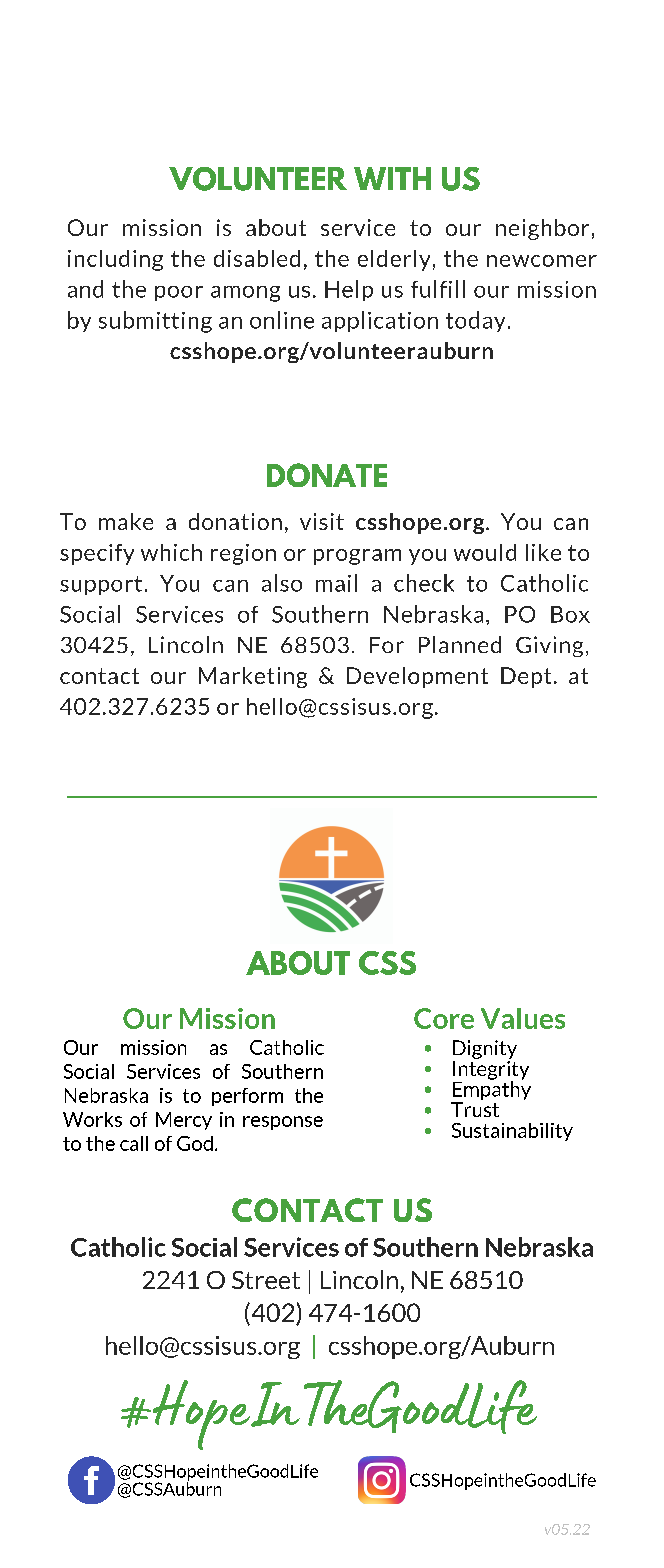 Image resolution: width=664 pixels, height=1568 pixels. Describe the element at coordinates (392, 178) in the screenshot. I see `WITH` at that location.
